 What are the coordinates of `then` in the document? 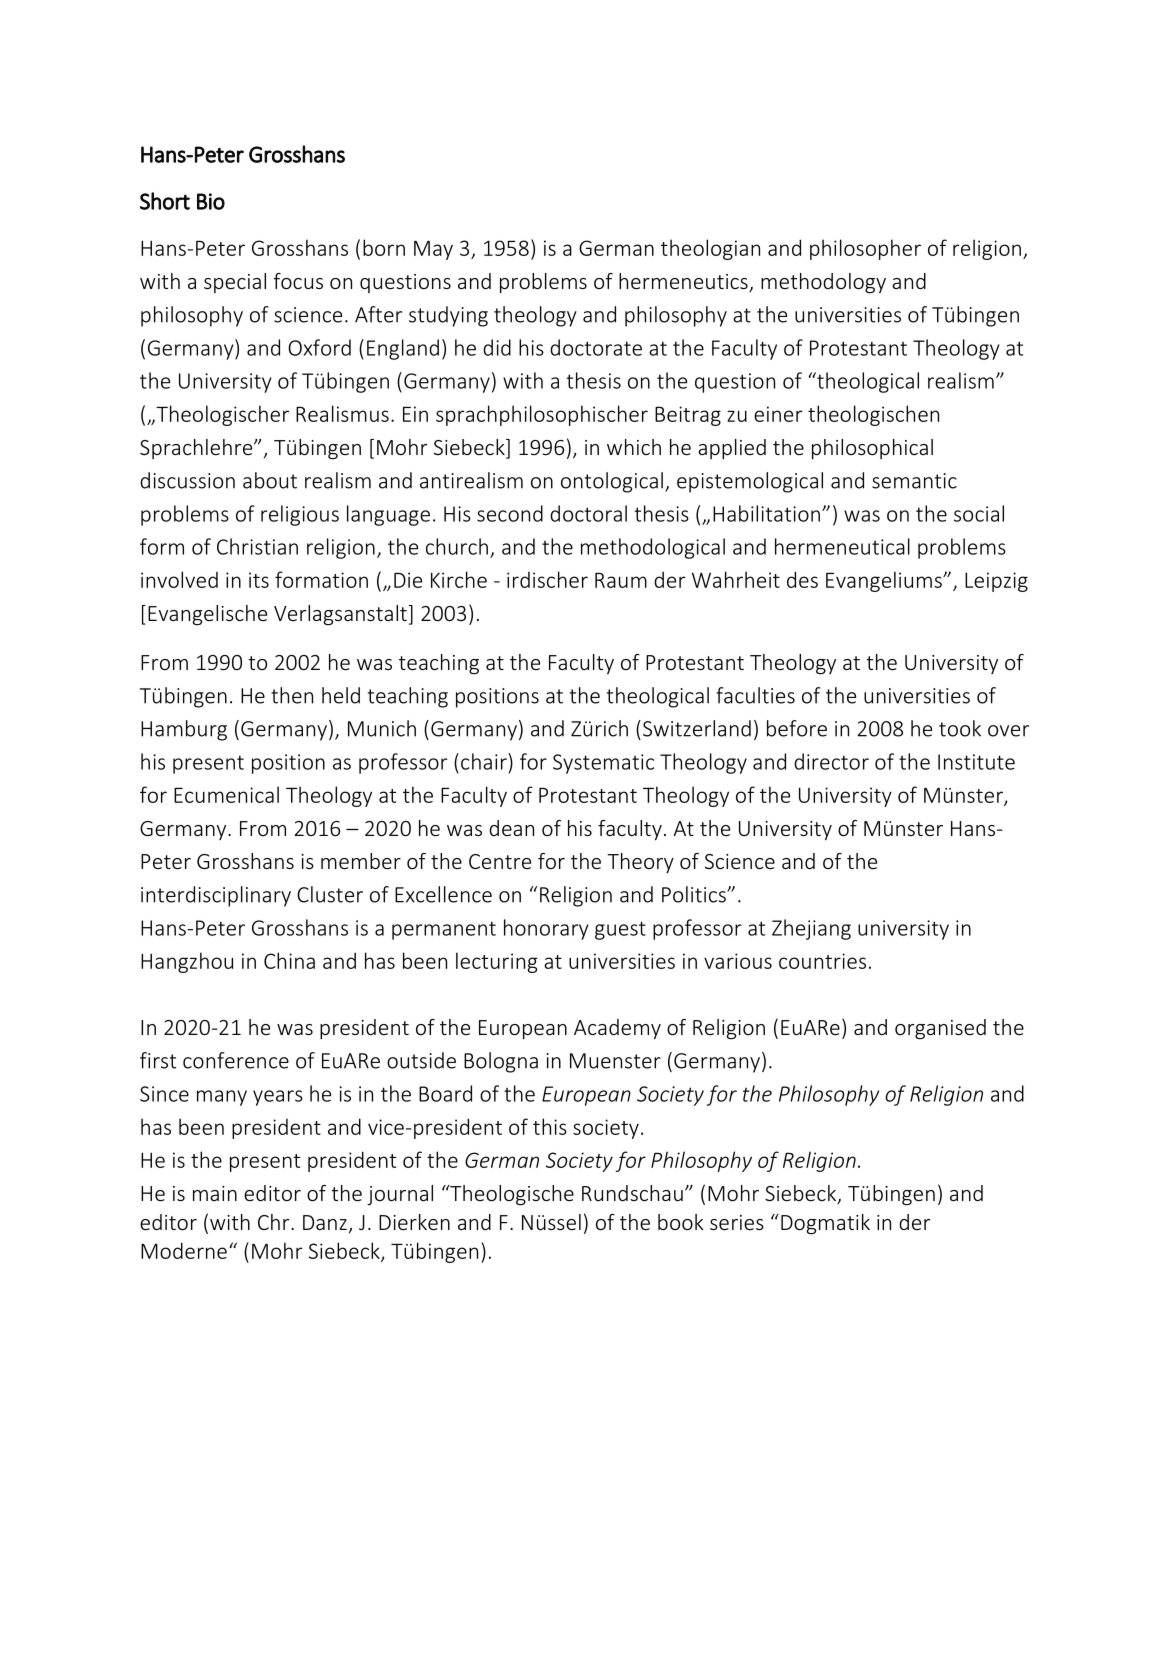 It's located at (292, 695).
